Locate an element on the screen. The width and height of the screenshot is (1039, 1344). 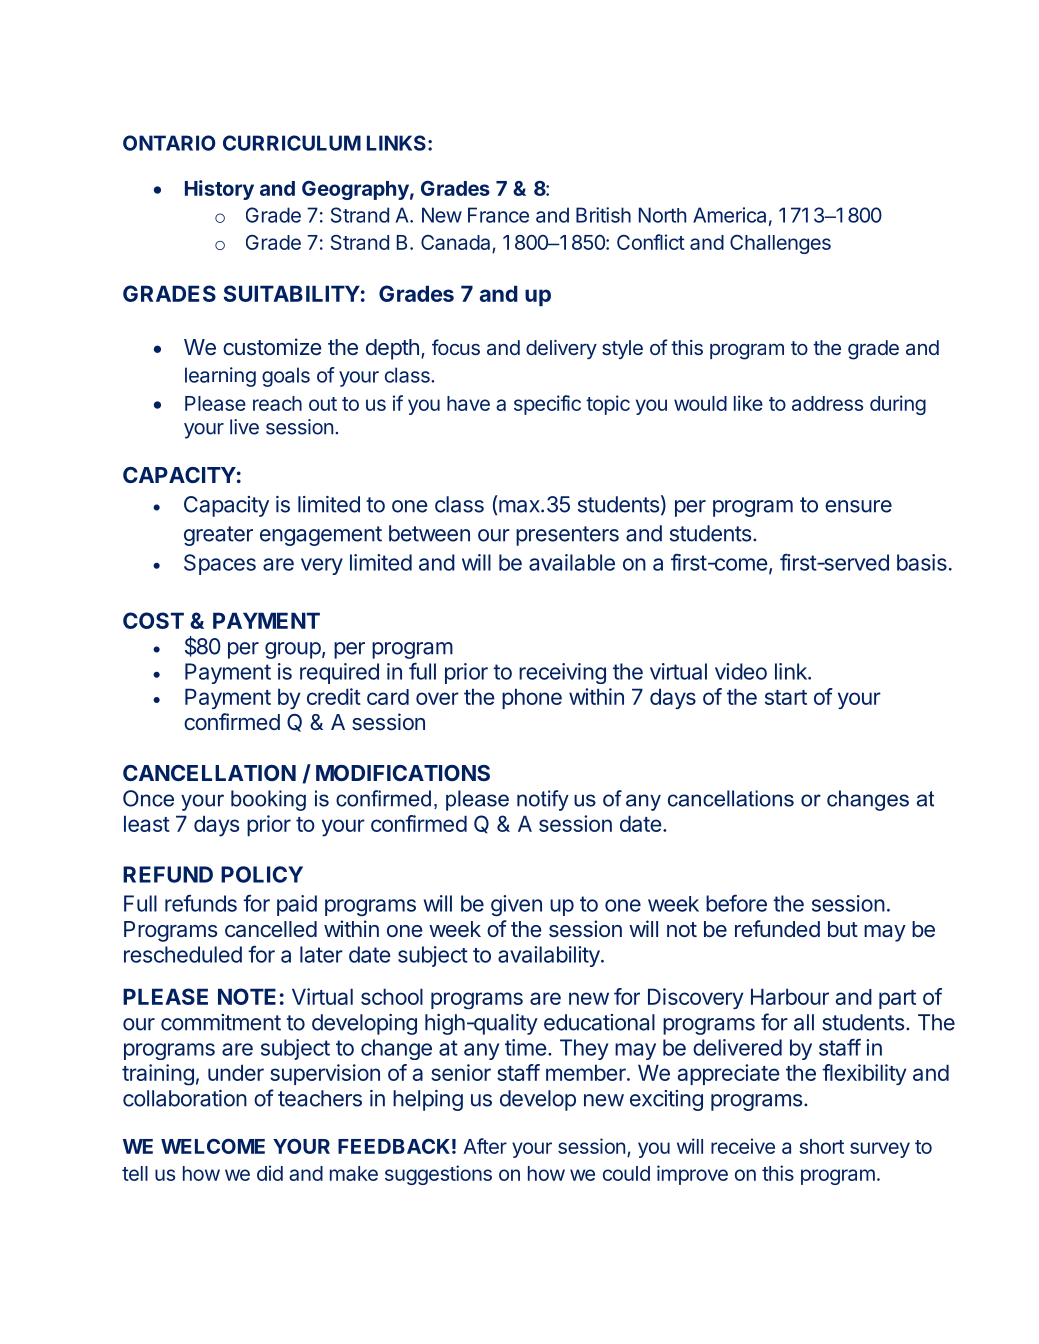
America is located at coordinates (729, 215).
